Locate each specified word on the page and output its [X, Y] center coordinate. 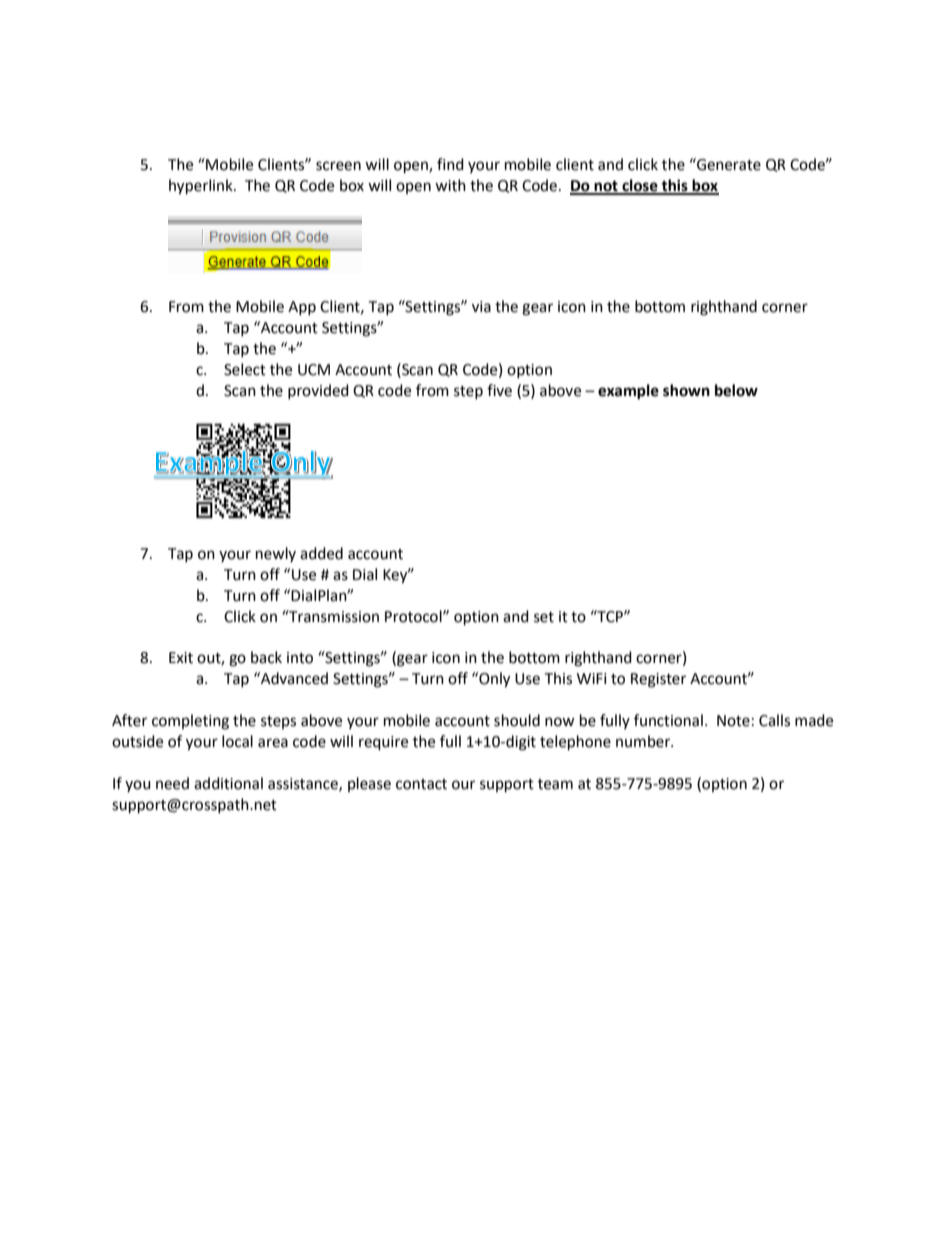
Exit [181, 658]
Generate [728, 164]
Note [733, 721]
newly [276, 554]
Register [658, 680]
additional [228, 783]
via [481, 307]
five [499, 390]
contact [421, 784]
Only [493, 680]
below [736, 390]
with [450, 185]
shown [686, 390]
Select [245, 369]
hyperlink [202, 187]
